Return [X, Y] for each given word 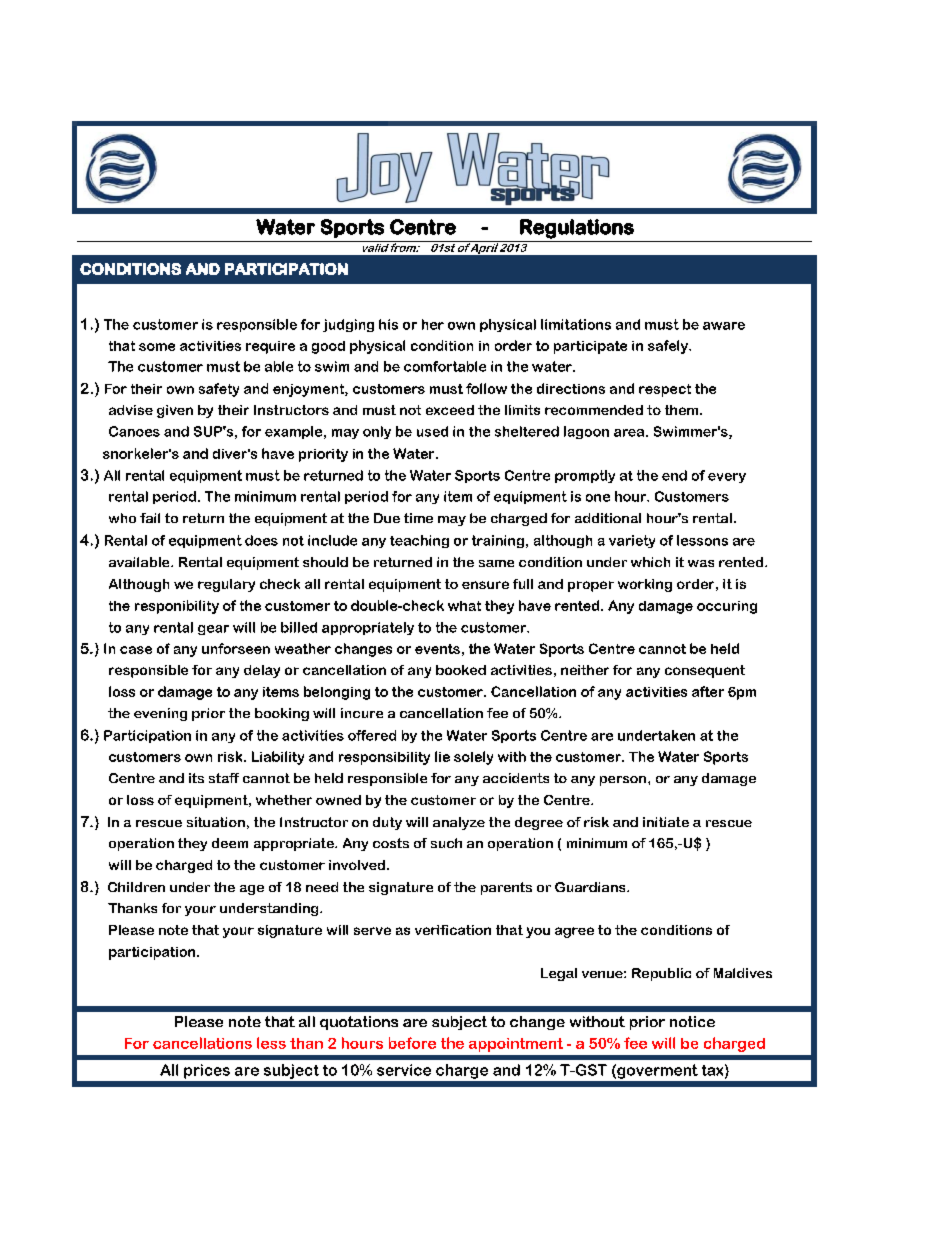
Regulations [577, 229]
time [418, 518]
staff [224, 778]
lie [442, 756]
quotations [359, 1023]
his [388, 324]
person [623, 781]
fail [150, 518]
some [157, 347]
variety [632, 541]
